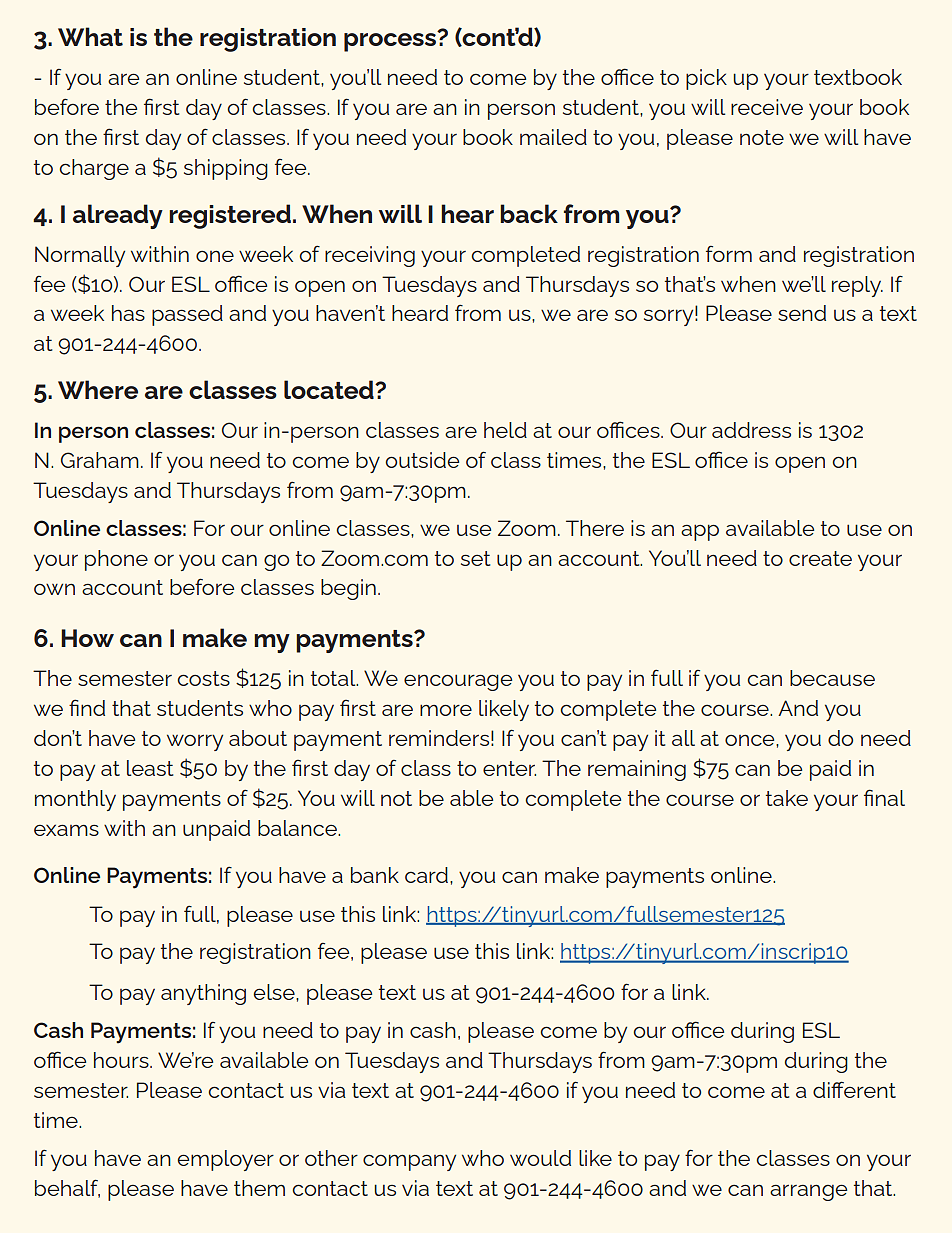  I want to click on would, so click(540, 1158).
